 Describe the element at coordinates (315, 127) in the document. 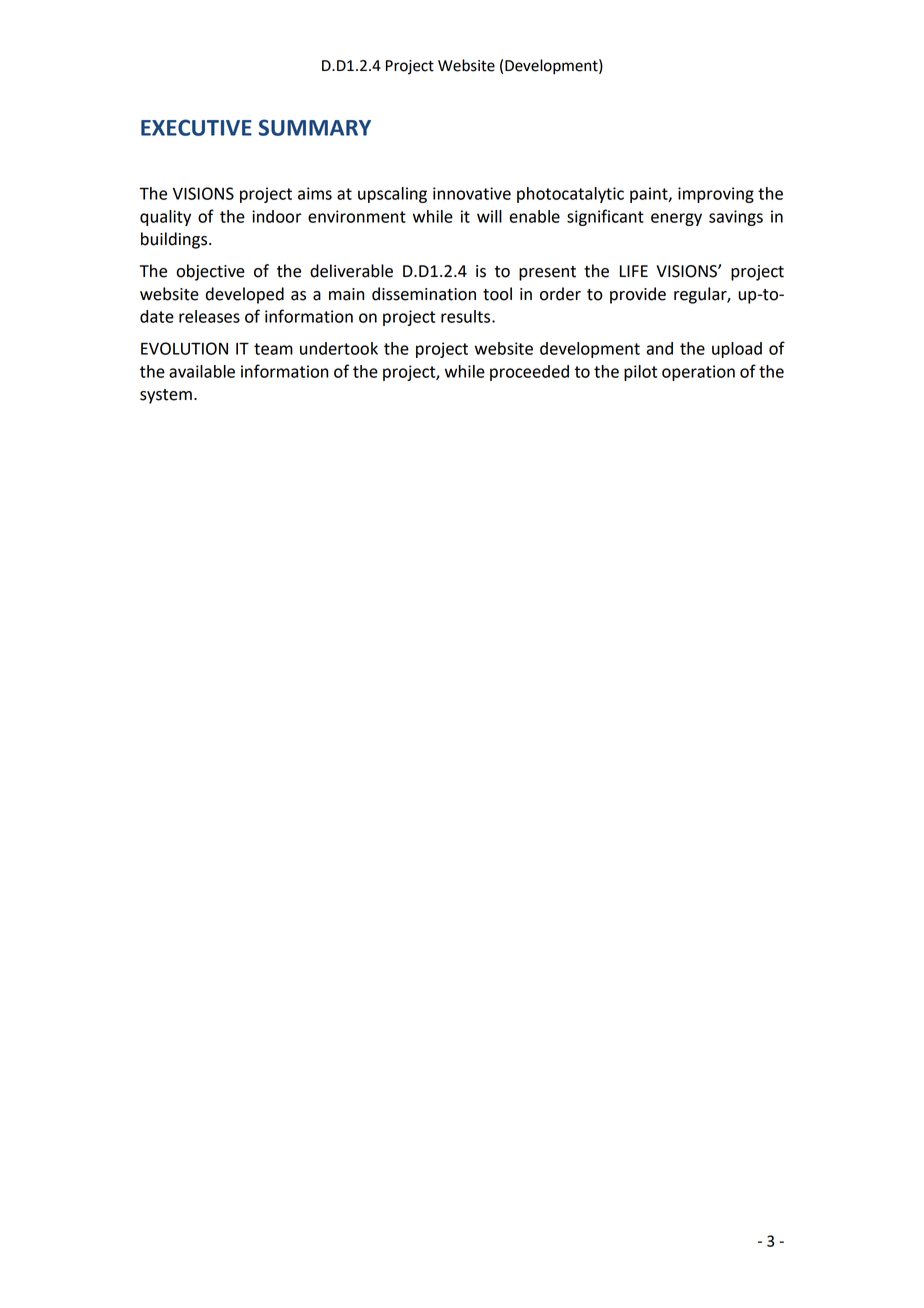

I see `SUMMARY` at that location.
